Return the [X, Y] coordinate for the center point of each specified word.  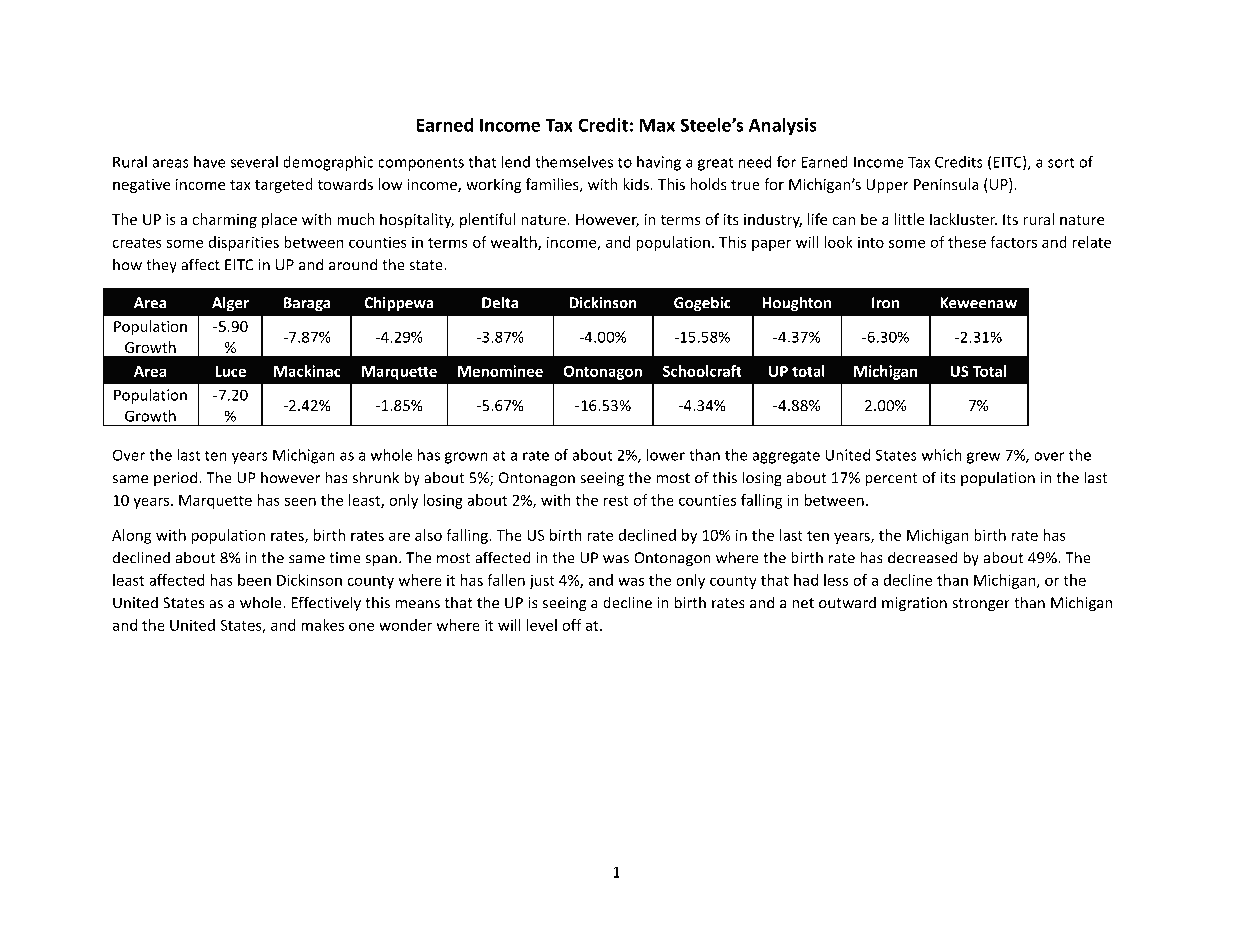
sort [1061, 162]
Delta [500, 302]
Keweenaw [978, 303]
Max [657, 125]
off [572, 625]
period [177, 478]
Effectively [326, 604]
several [254, 162]
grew [983, 458]
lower [666, 455]
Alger [230, 304]
